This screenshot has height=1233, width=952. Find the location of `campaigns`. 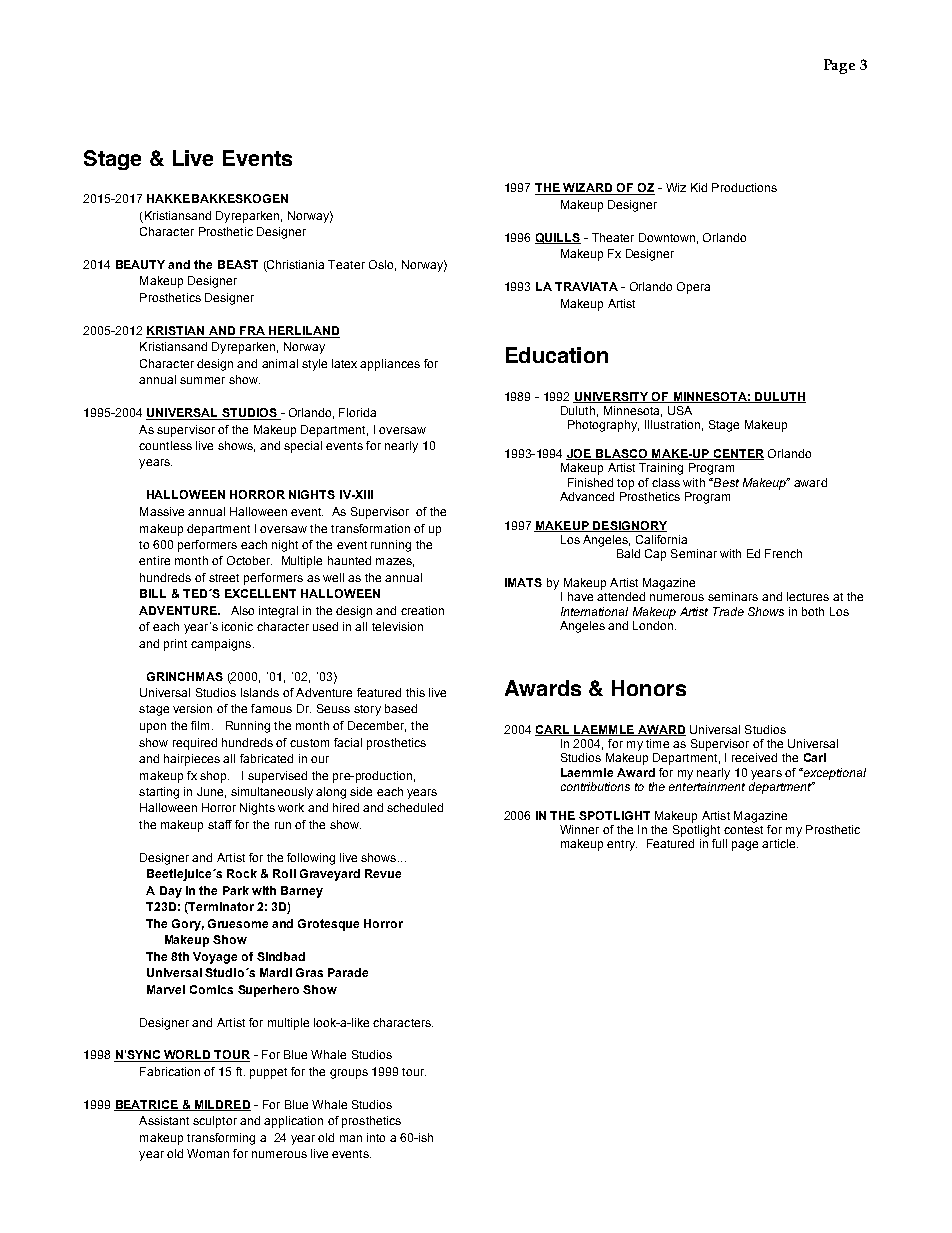

campaigns is located at coordinates (221, 645).
